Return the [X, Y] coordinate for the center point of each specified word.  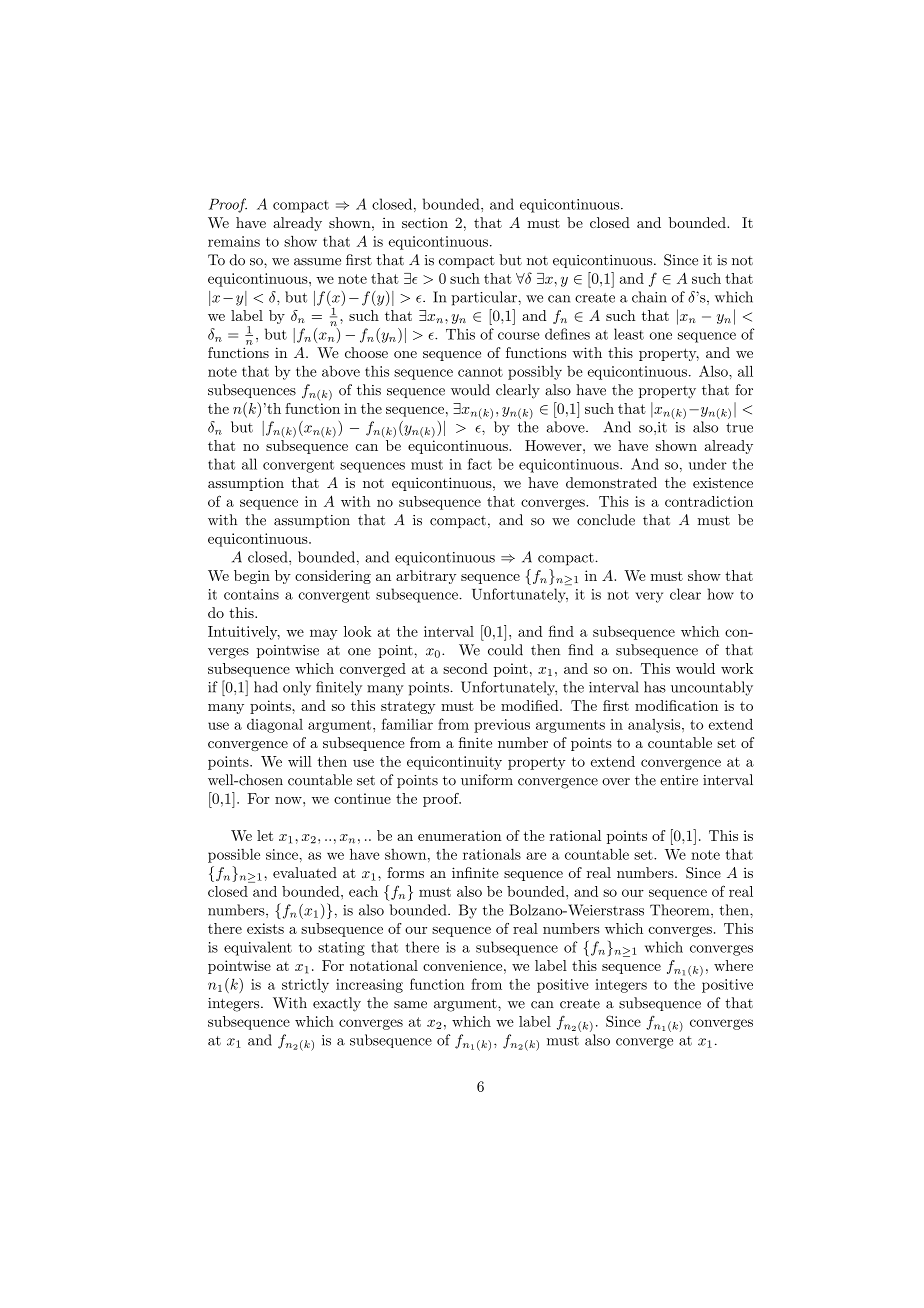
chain [649, 297]
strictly [305, 986]
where [733, 965]
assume [317, 262]
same [410, 1005]
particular [485, 298]
